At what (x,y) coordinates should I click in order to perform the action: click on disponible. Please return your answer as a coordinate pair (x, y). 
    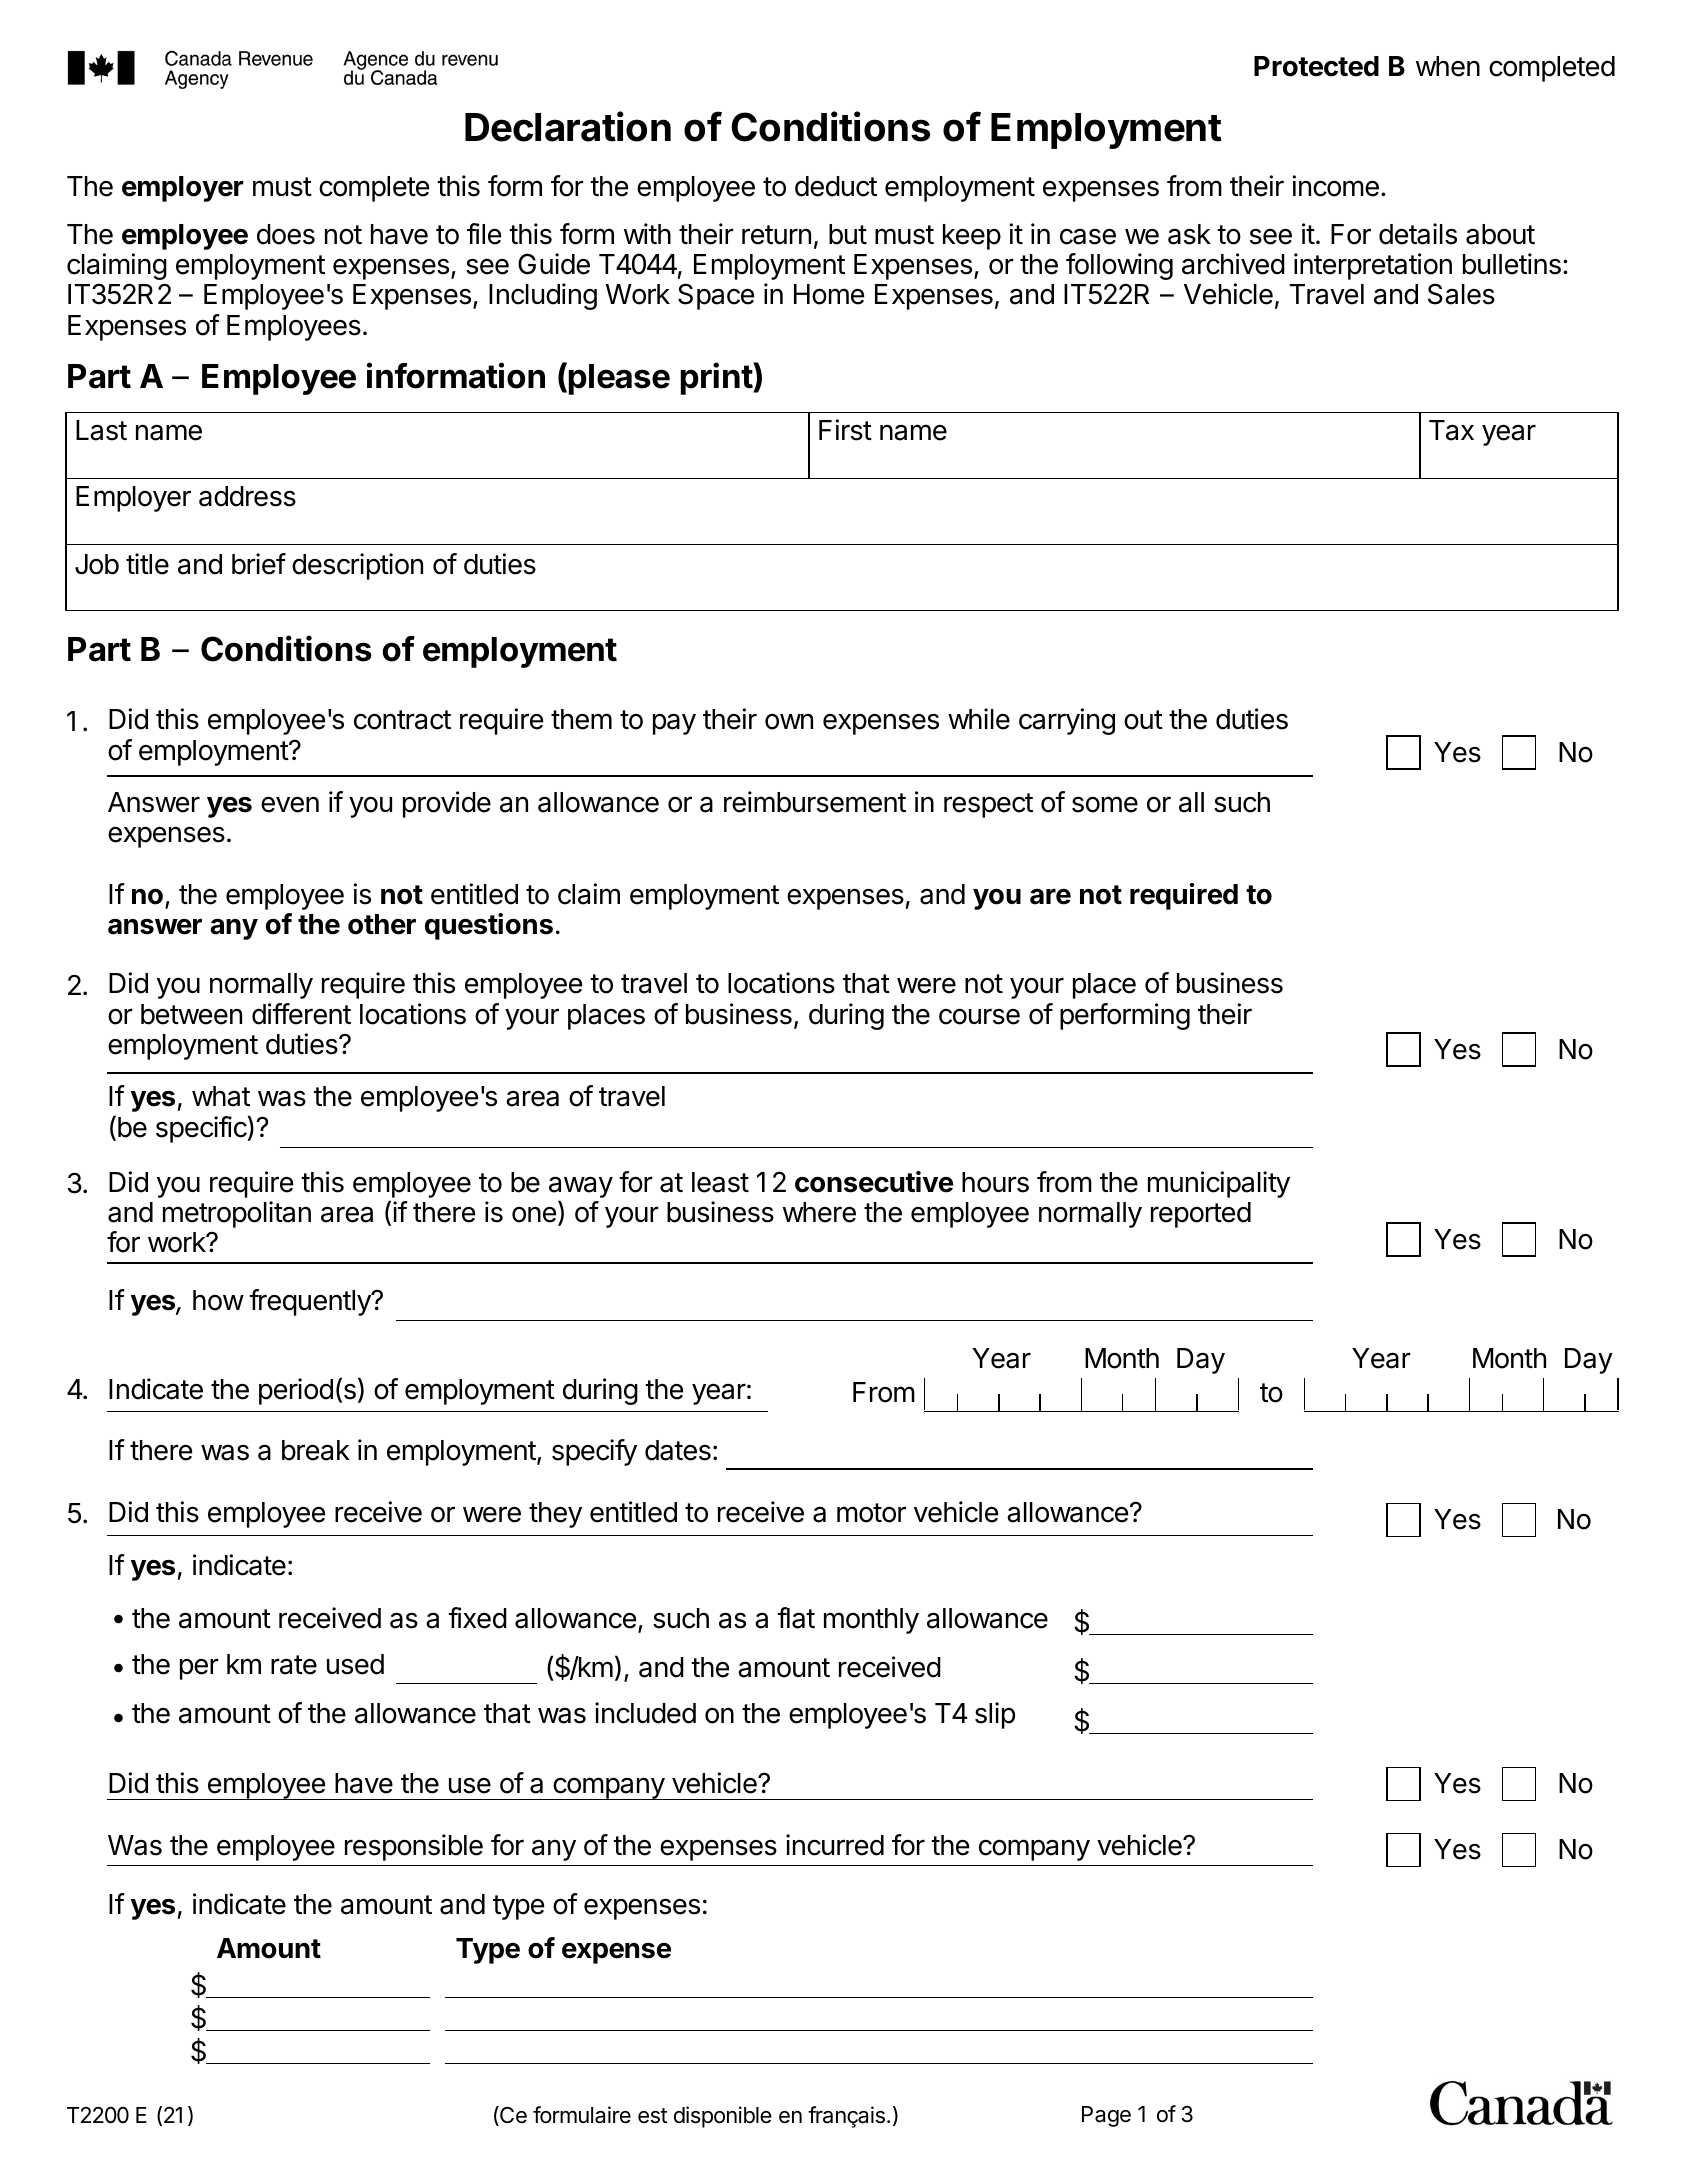
    Looking at the image, I should click on (723, 2117).
